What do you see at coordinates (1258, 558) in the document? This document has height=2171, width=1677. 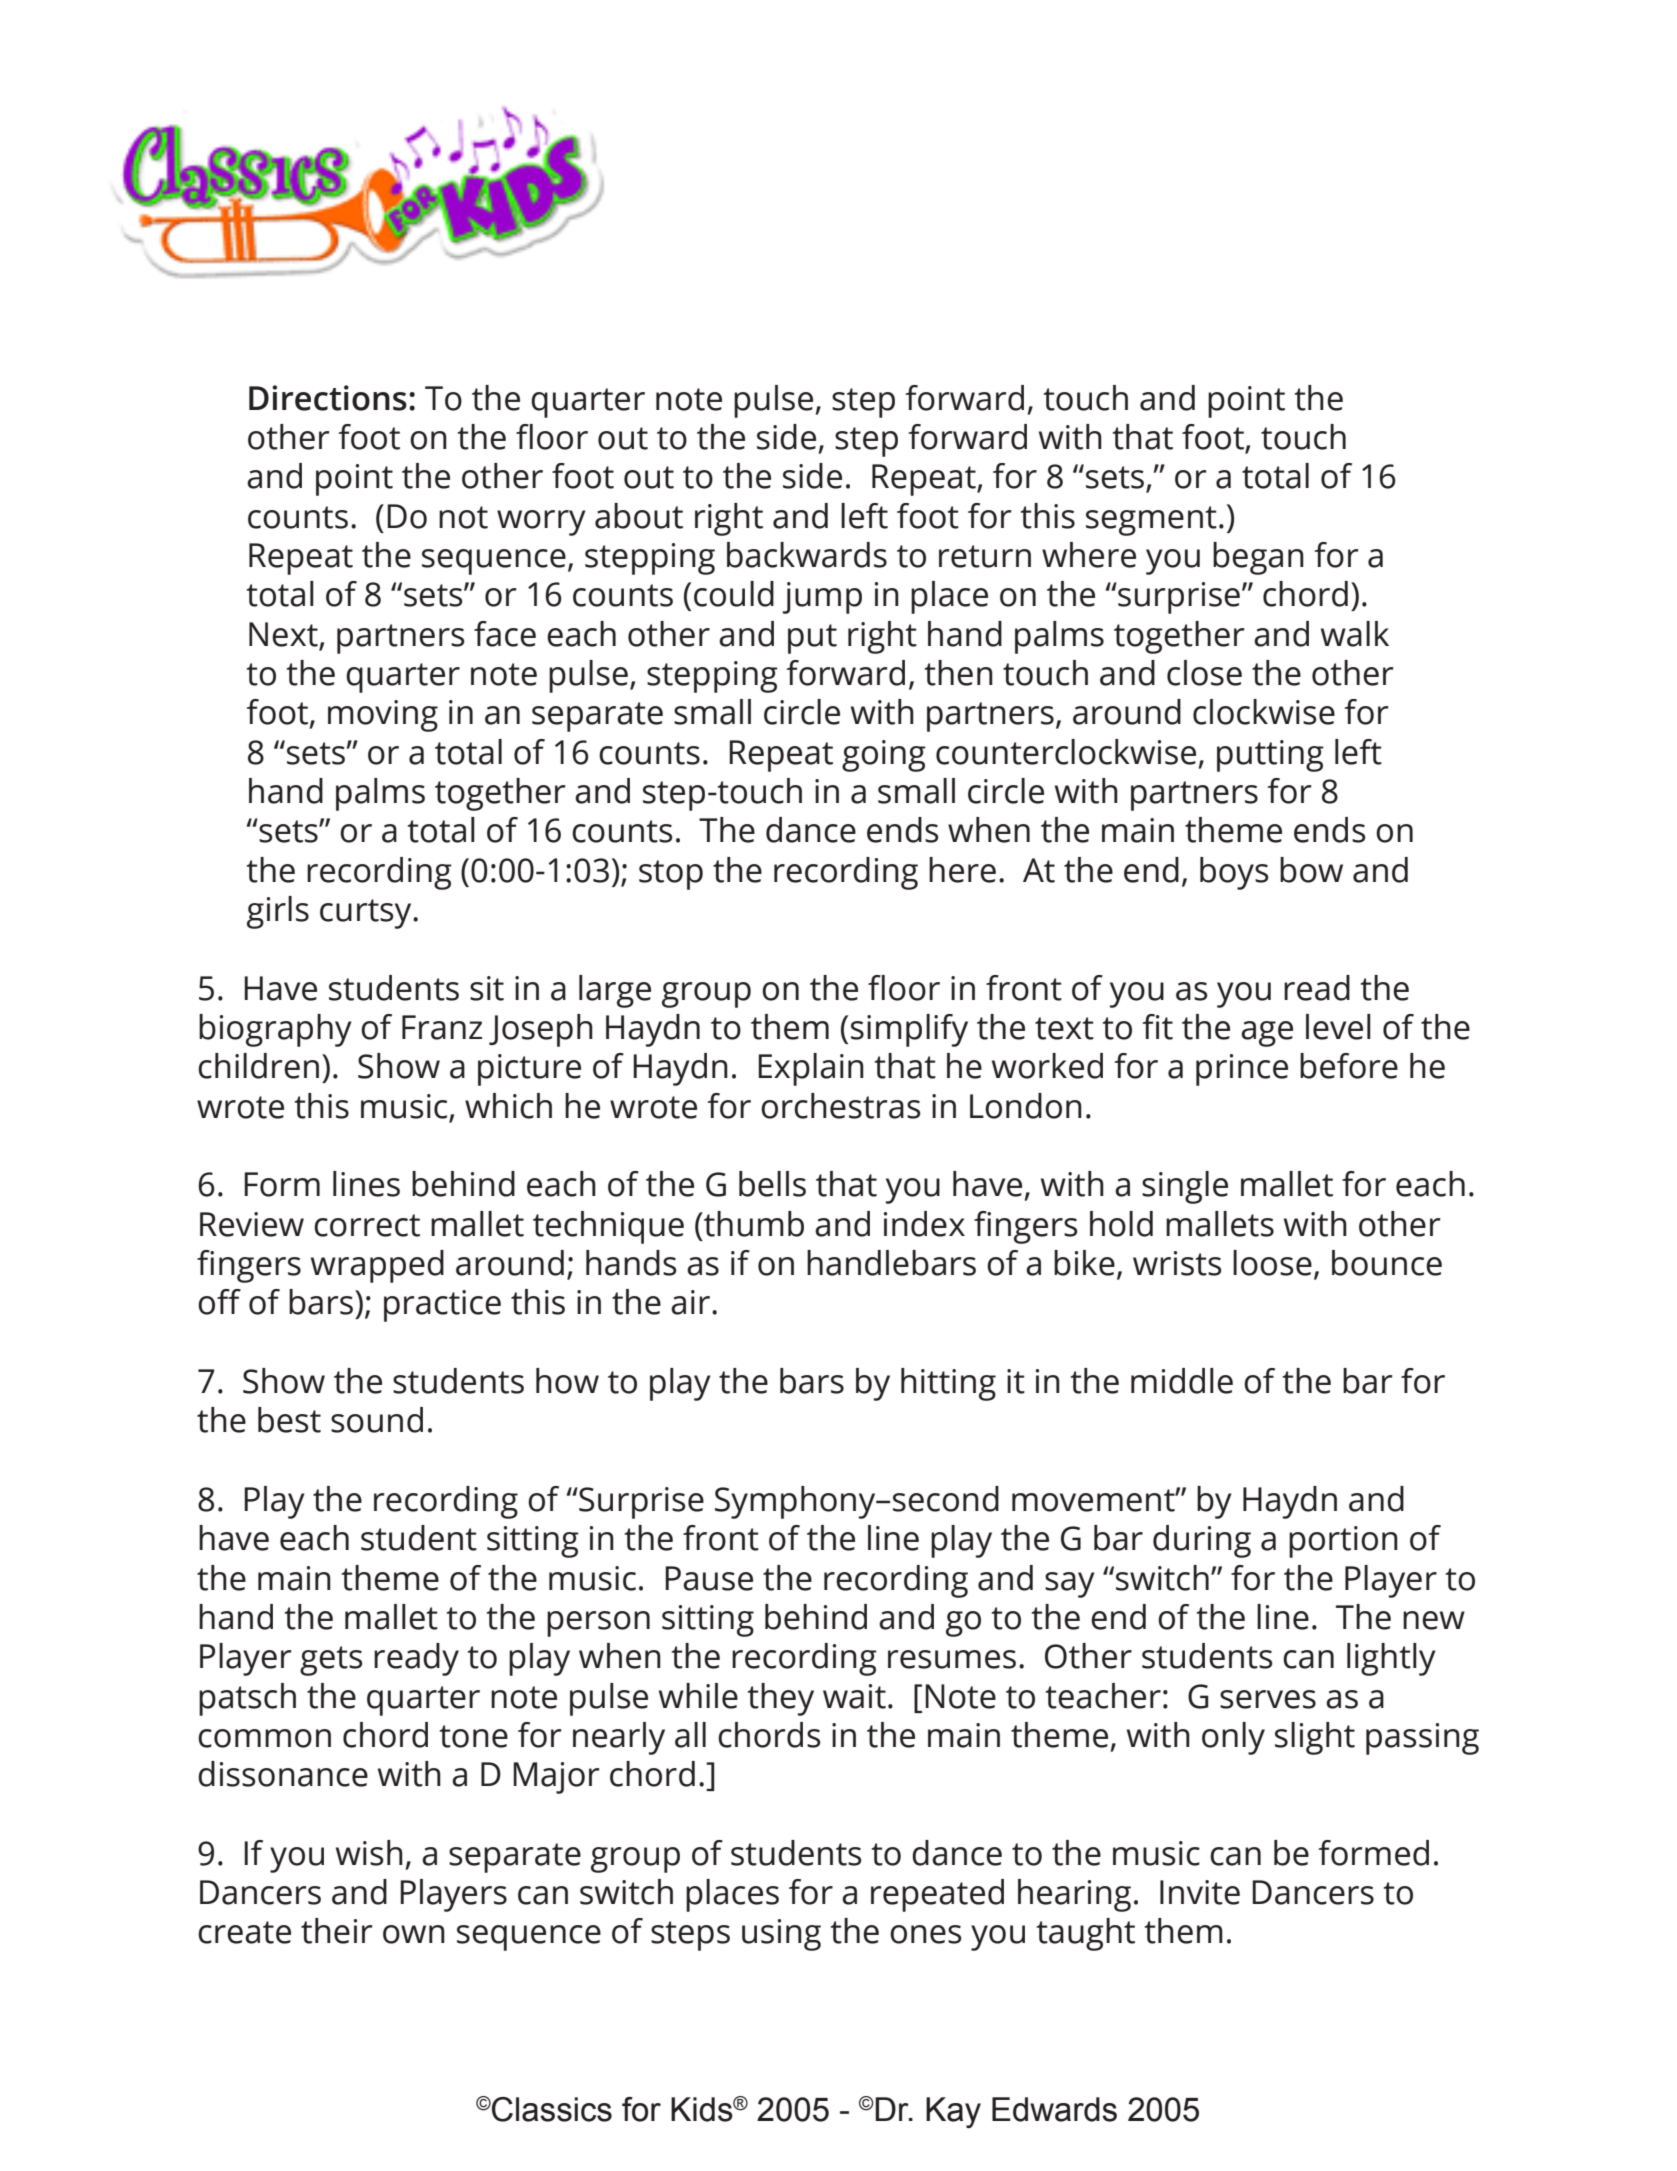 I see `began` at bounding box center [1258, 558].
